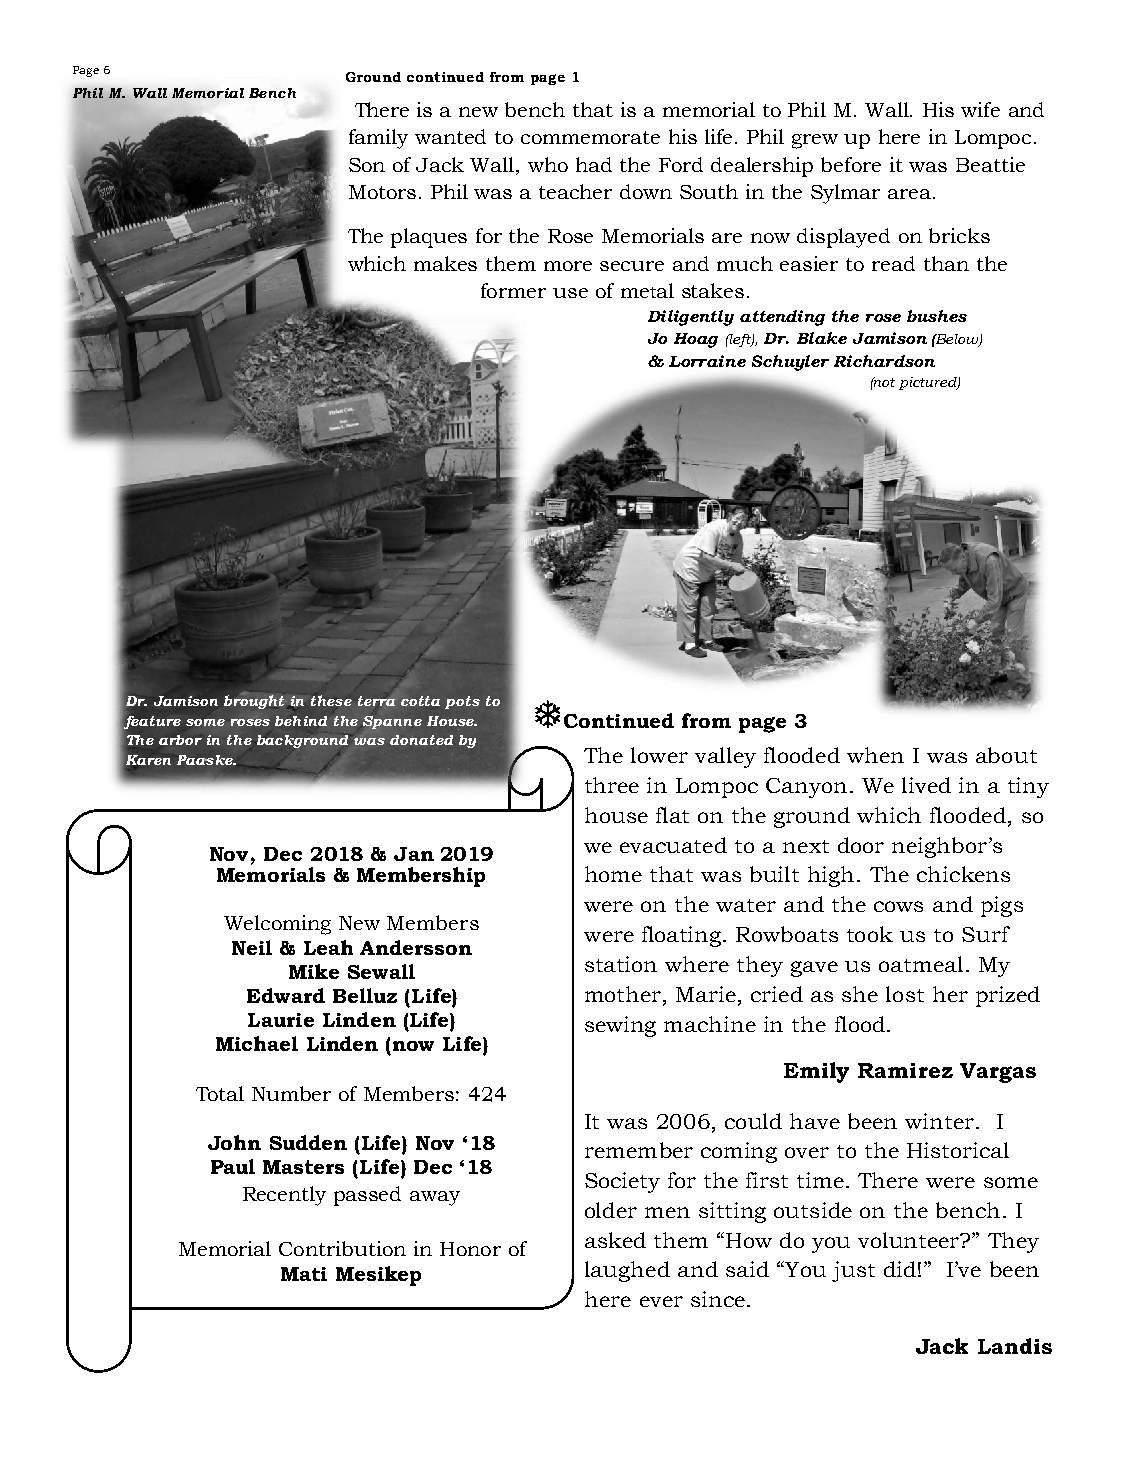 The image size is (1127, 1459). What do you see at coordinates (621, 964) in the page?
I see `station` at bounding box center [621, 964].
